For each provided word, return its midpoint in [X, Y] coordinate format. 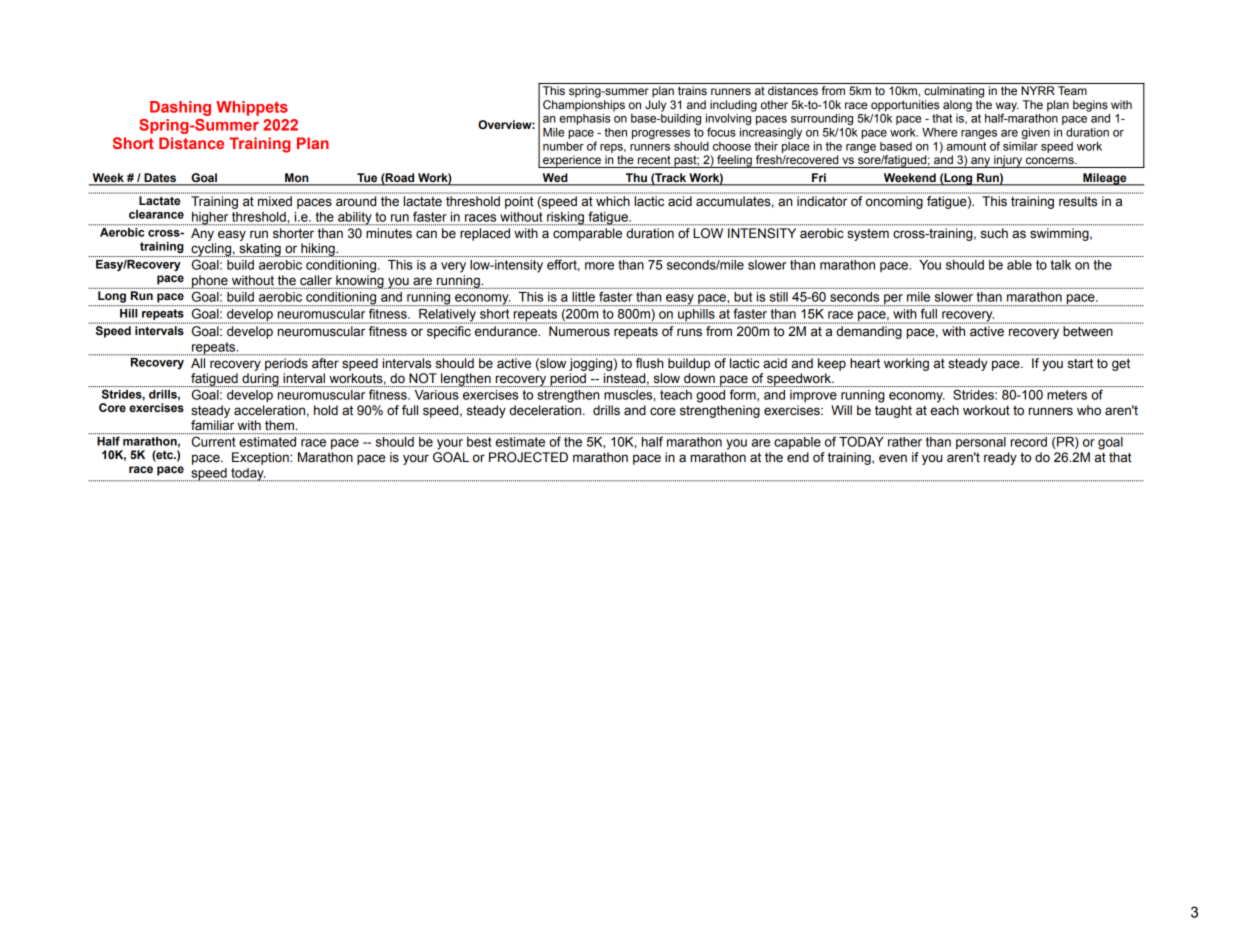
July [655, 106]
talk [1061, 265]
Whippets [252, 108]
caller [316, 280]
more [599, 266]
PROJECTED [528, 457]
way [1007, 108]
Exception [261, 458]
